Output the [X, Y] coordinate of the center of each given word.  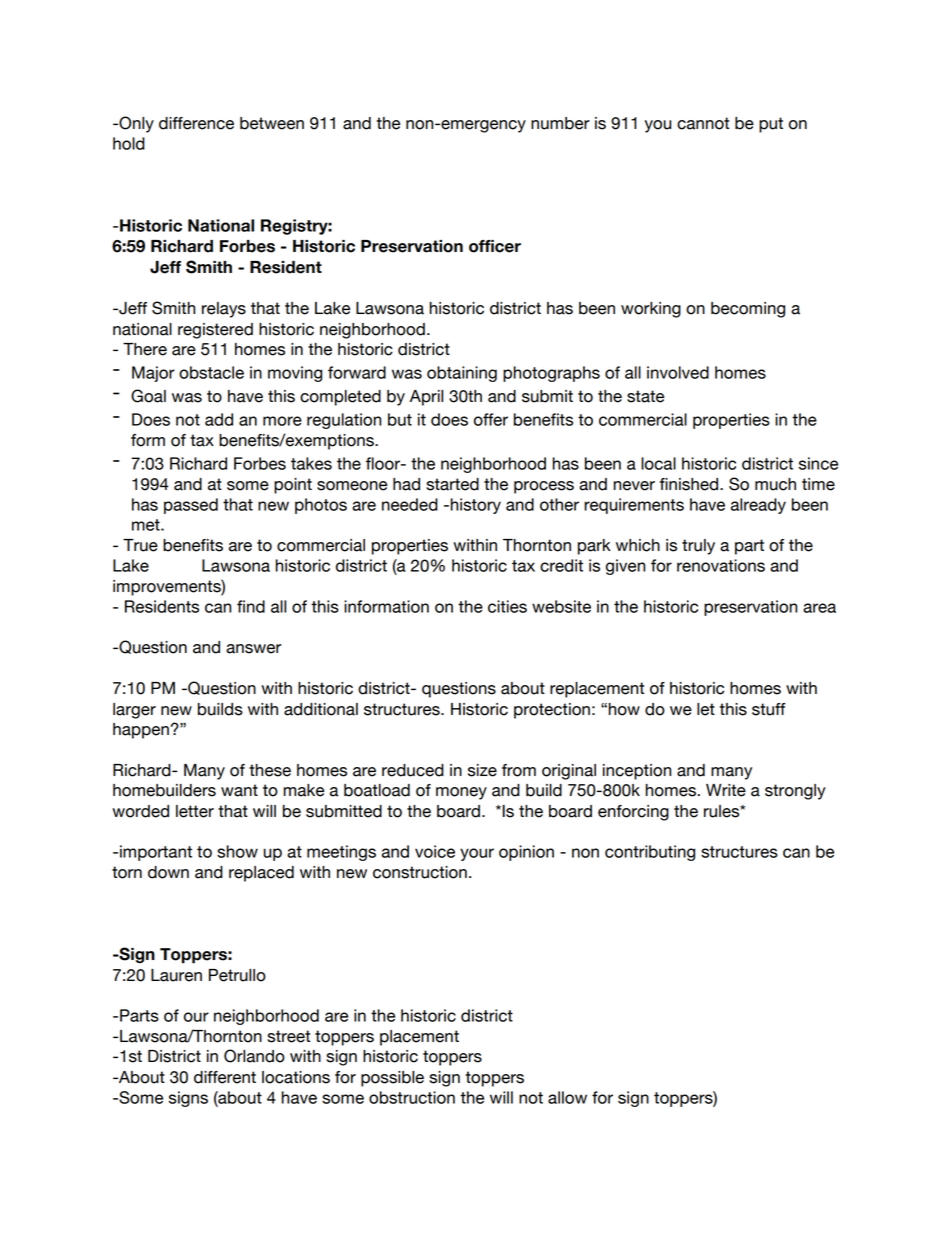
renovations [721, 565]
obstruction [412, 1097]
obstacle [211, 372]
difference [196, 123]
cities [507, 606]
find [251, 606]
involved [678, 372]
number [560, 123]
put [771, 125]
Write [726, 790]
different [225, 1077]
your [477, 854]
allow [567, 1097]
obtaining [462, 374]
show [237, 851]
